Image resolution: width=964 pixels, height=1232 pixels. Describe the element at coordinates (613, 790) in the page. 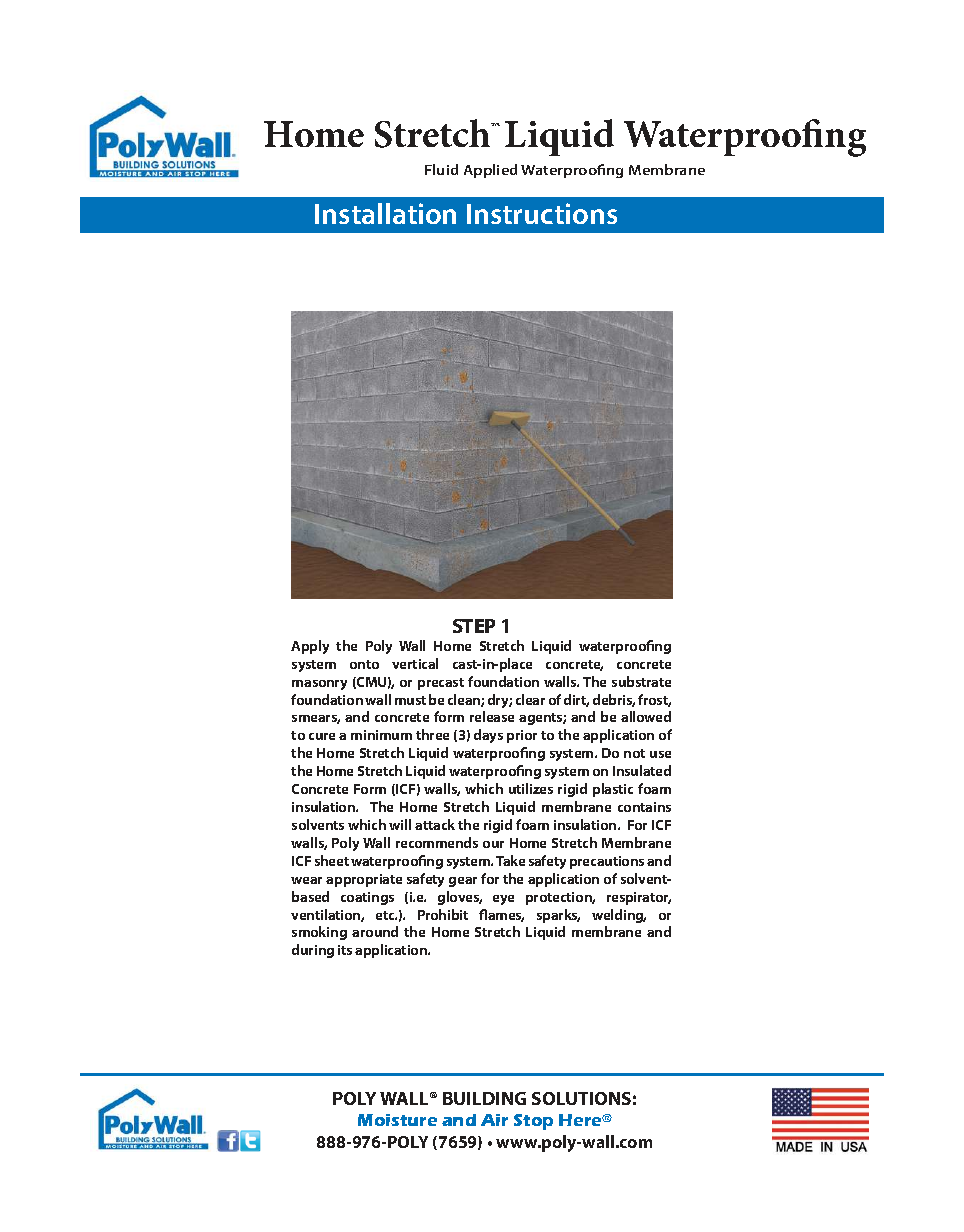

I see `plastic` at that location.
